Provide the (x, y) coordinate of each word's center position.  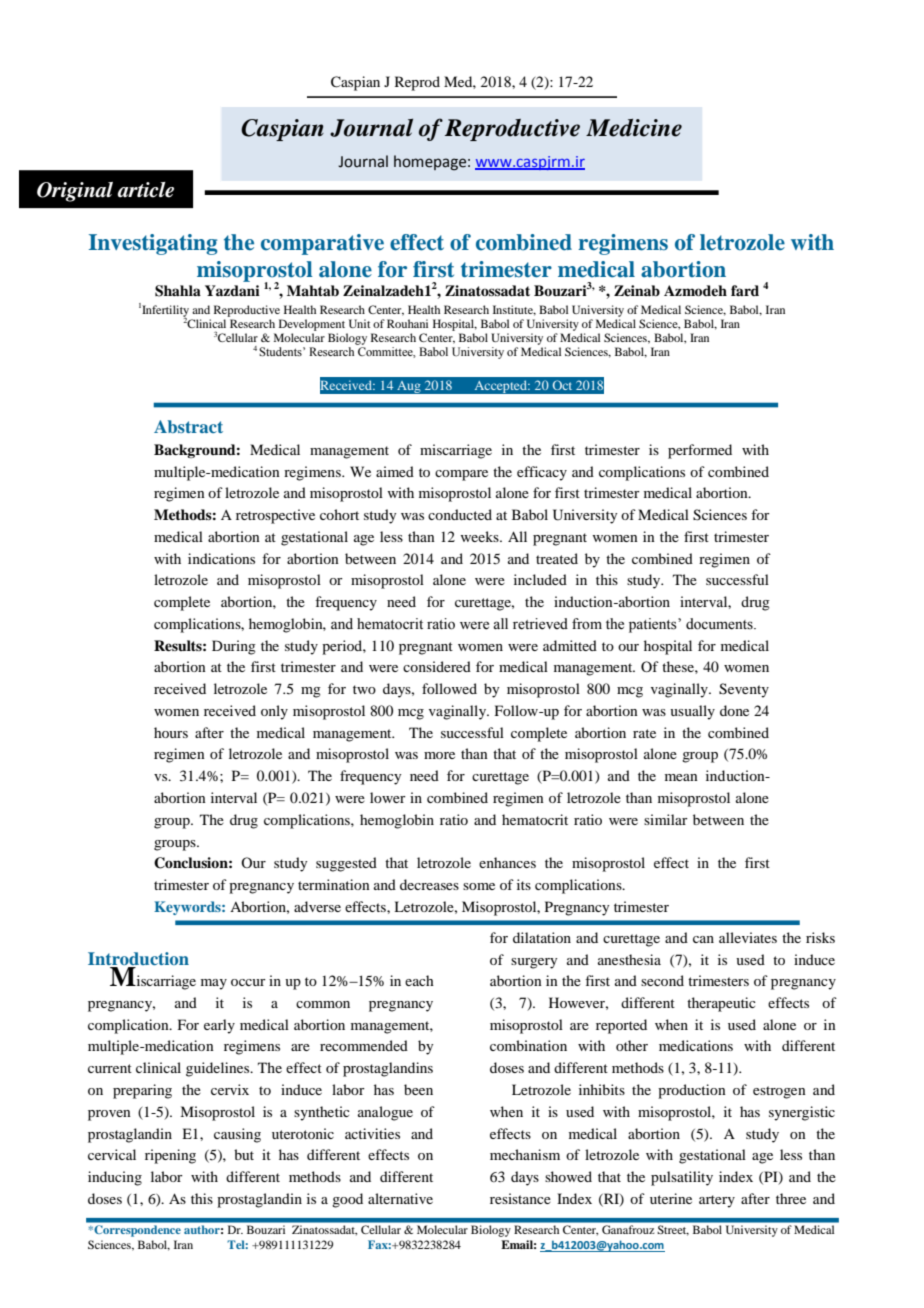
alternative (400, 1198)
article (145, 190)
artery (717, 1201)
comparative (322, 244)
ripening (170, 1156)
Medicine (634, 128)
